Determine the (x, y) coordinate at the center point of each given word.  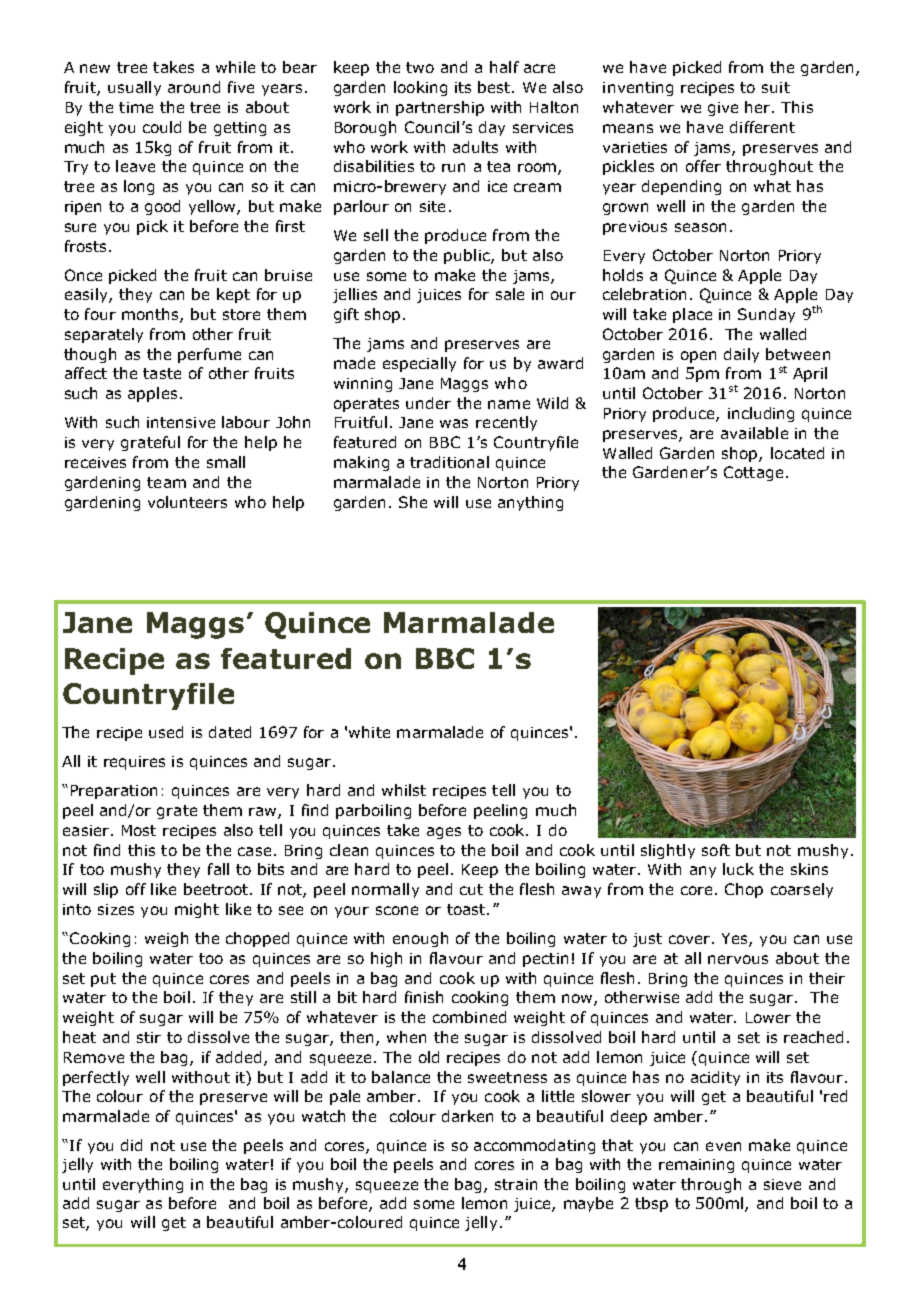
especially (419, 364)
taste (162, 373)
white (369, 732)
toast (467, 909)
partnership (440, 108)
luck (738, 869)
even (723, 1146)
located (797, 453)
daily (741, 355)
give (723, 109)
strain (516, 1184)
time (136, 107)
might (197, 910)
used (166, 732)
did (131, 1145)
